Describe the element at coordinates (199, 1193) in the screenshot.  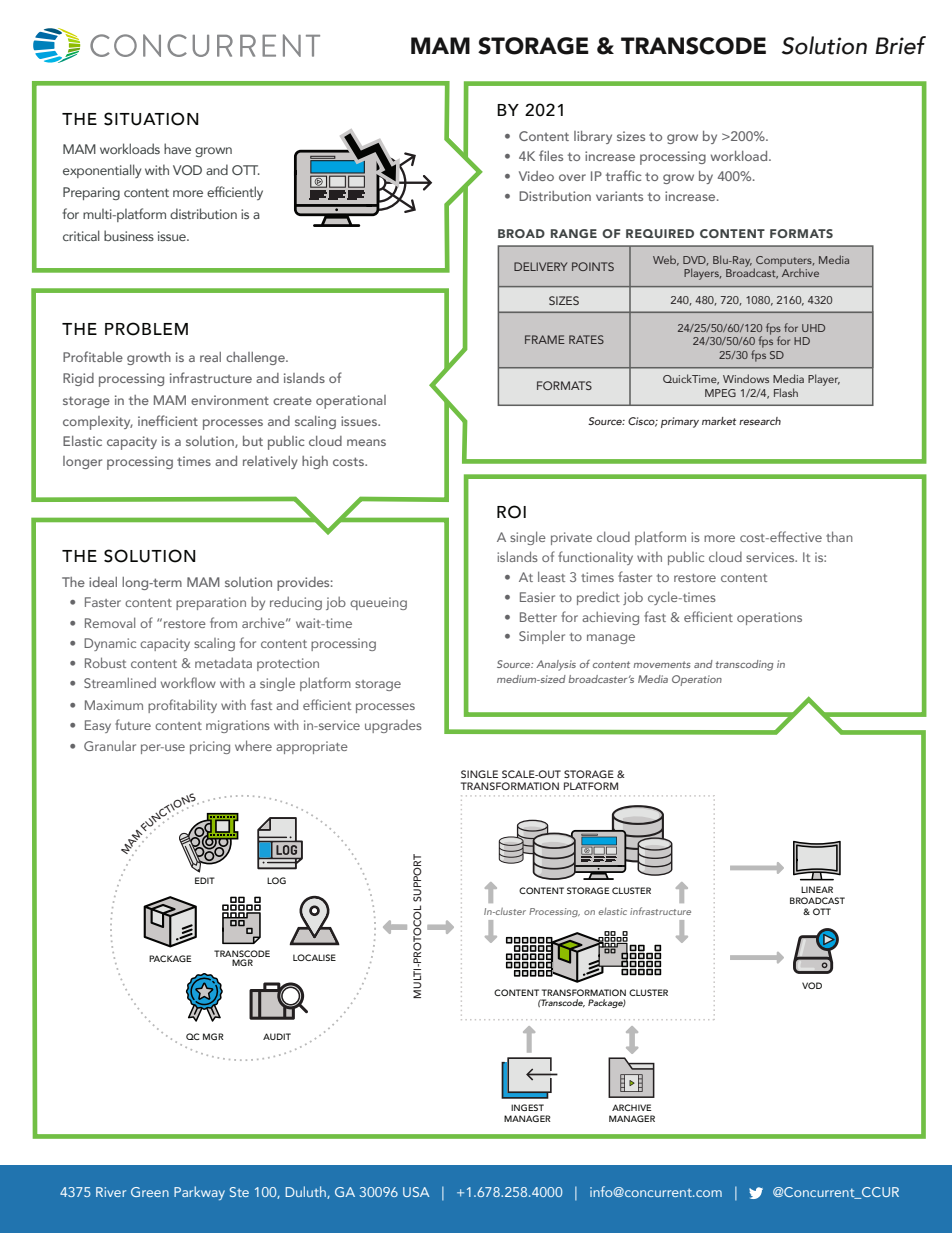
I see `Parkway` at that location.
